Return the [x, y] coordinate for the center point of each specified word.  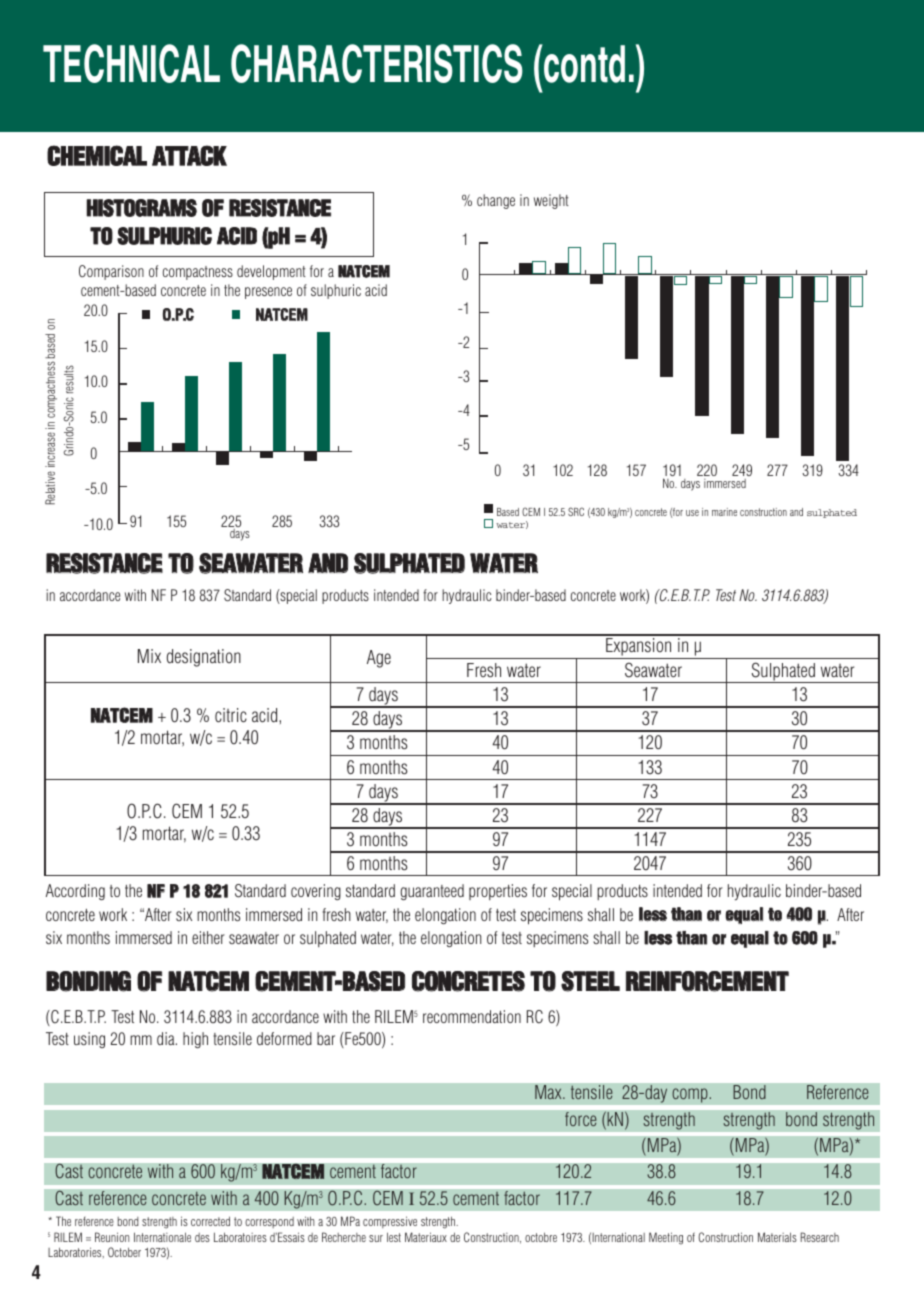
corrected [210, 1221]
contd [583, 63]
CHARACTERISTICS [377, 63]
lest [394, 1237]
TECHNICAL [131, 63]
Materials [777, 1237]
